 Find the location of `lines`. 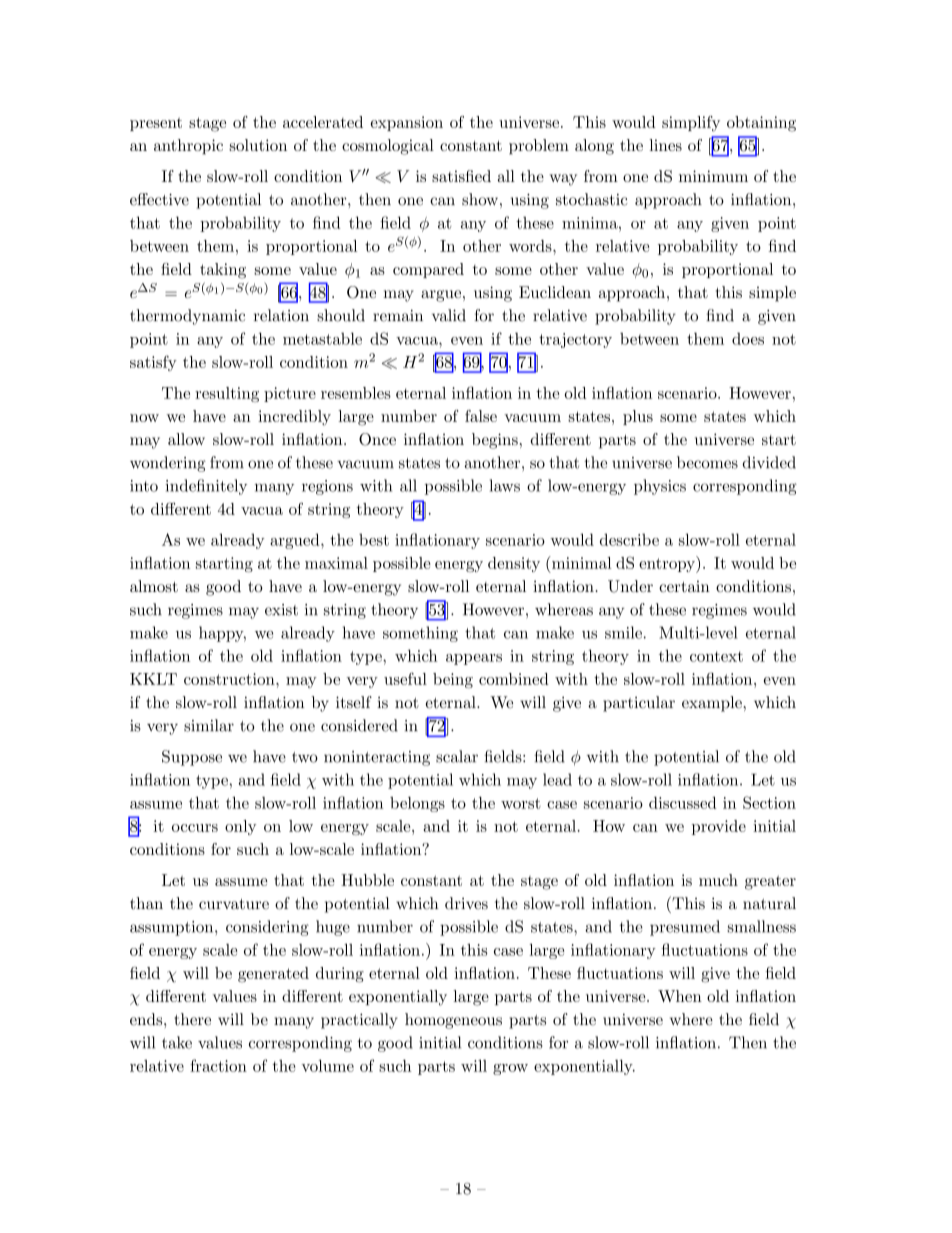

lines is located at coordinates (665, 145).
